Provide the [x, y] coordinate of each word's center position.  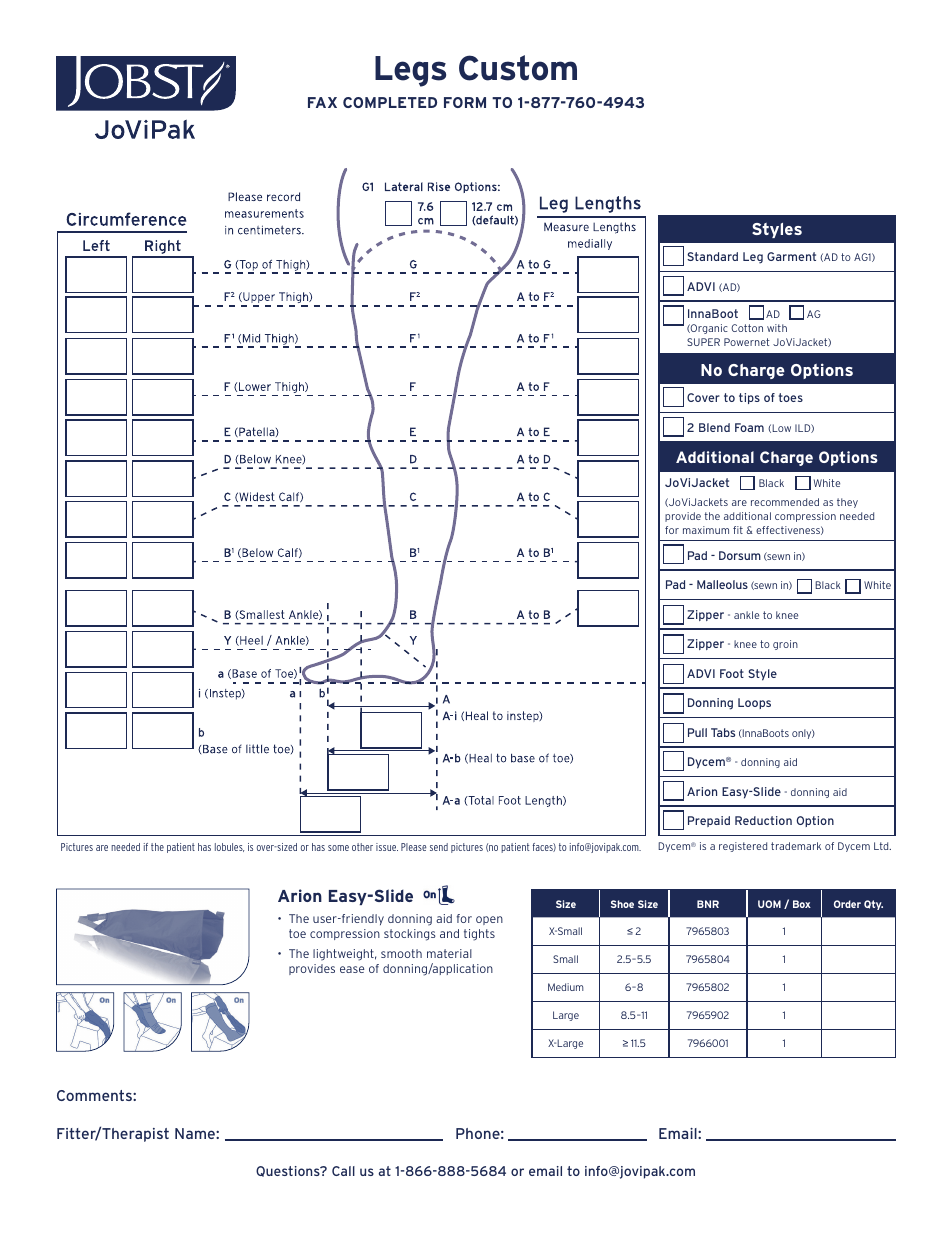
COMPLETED [390, 102]
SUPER [703, 342]
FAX [322, 102]
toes [791, 397]
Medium [566, 987]
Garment [791, 256]
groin [785, 645]
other [362, 847]
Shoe [622, 904]
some [338, 848]
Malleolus [722, 584]
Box [802, 904]
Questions [289, 1171]
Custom [518, 68]
